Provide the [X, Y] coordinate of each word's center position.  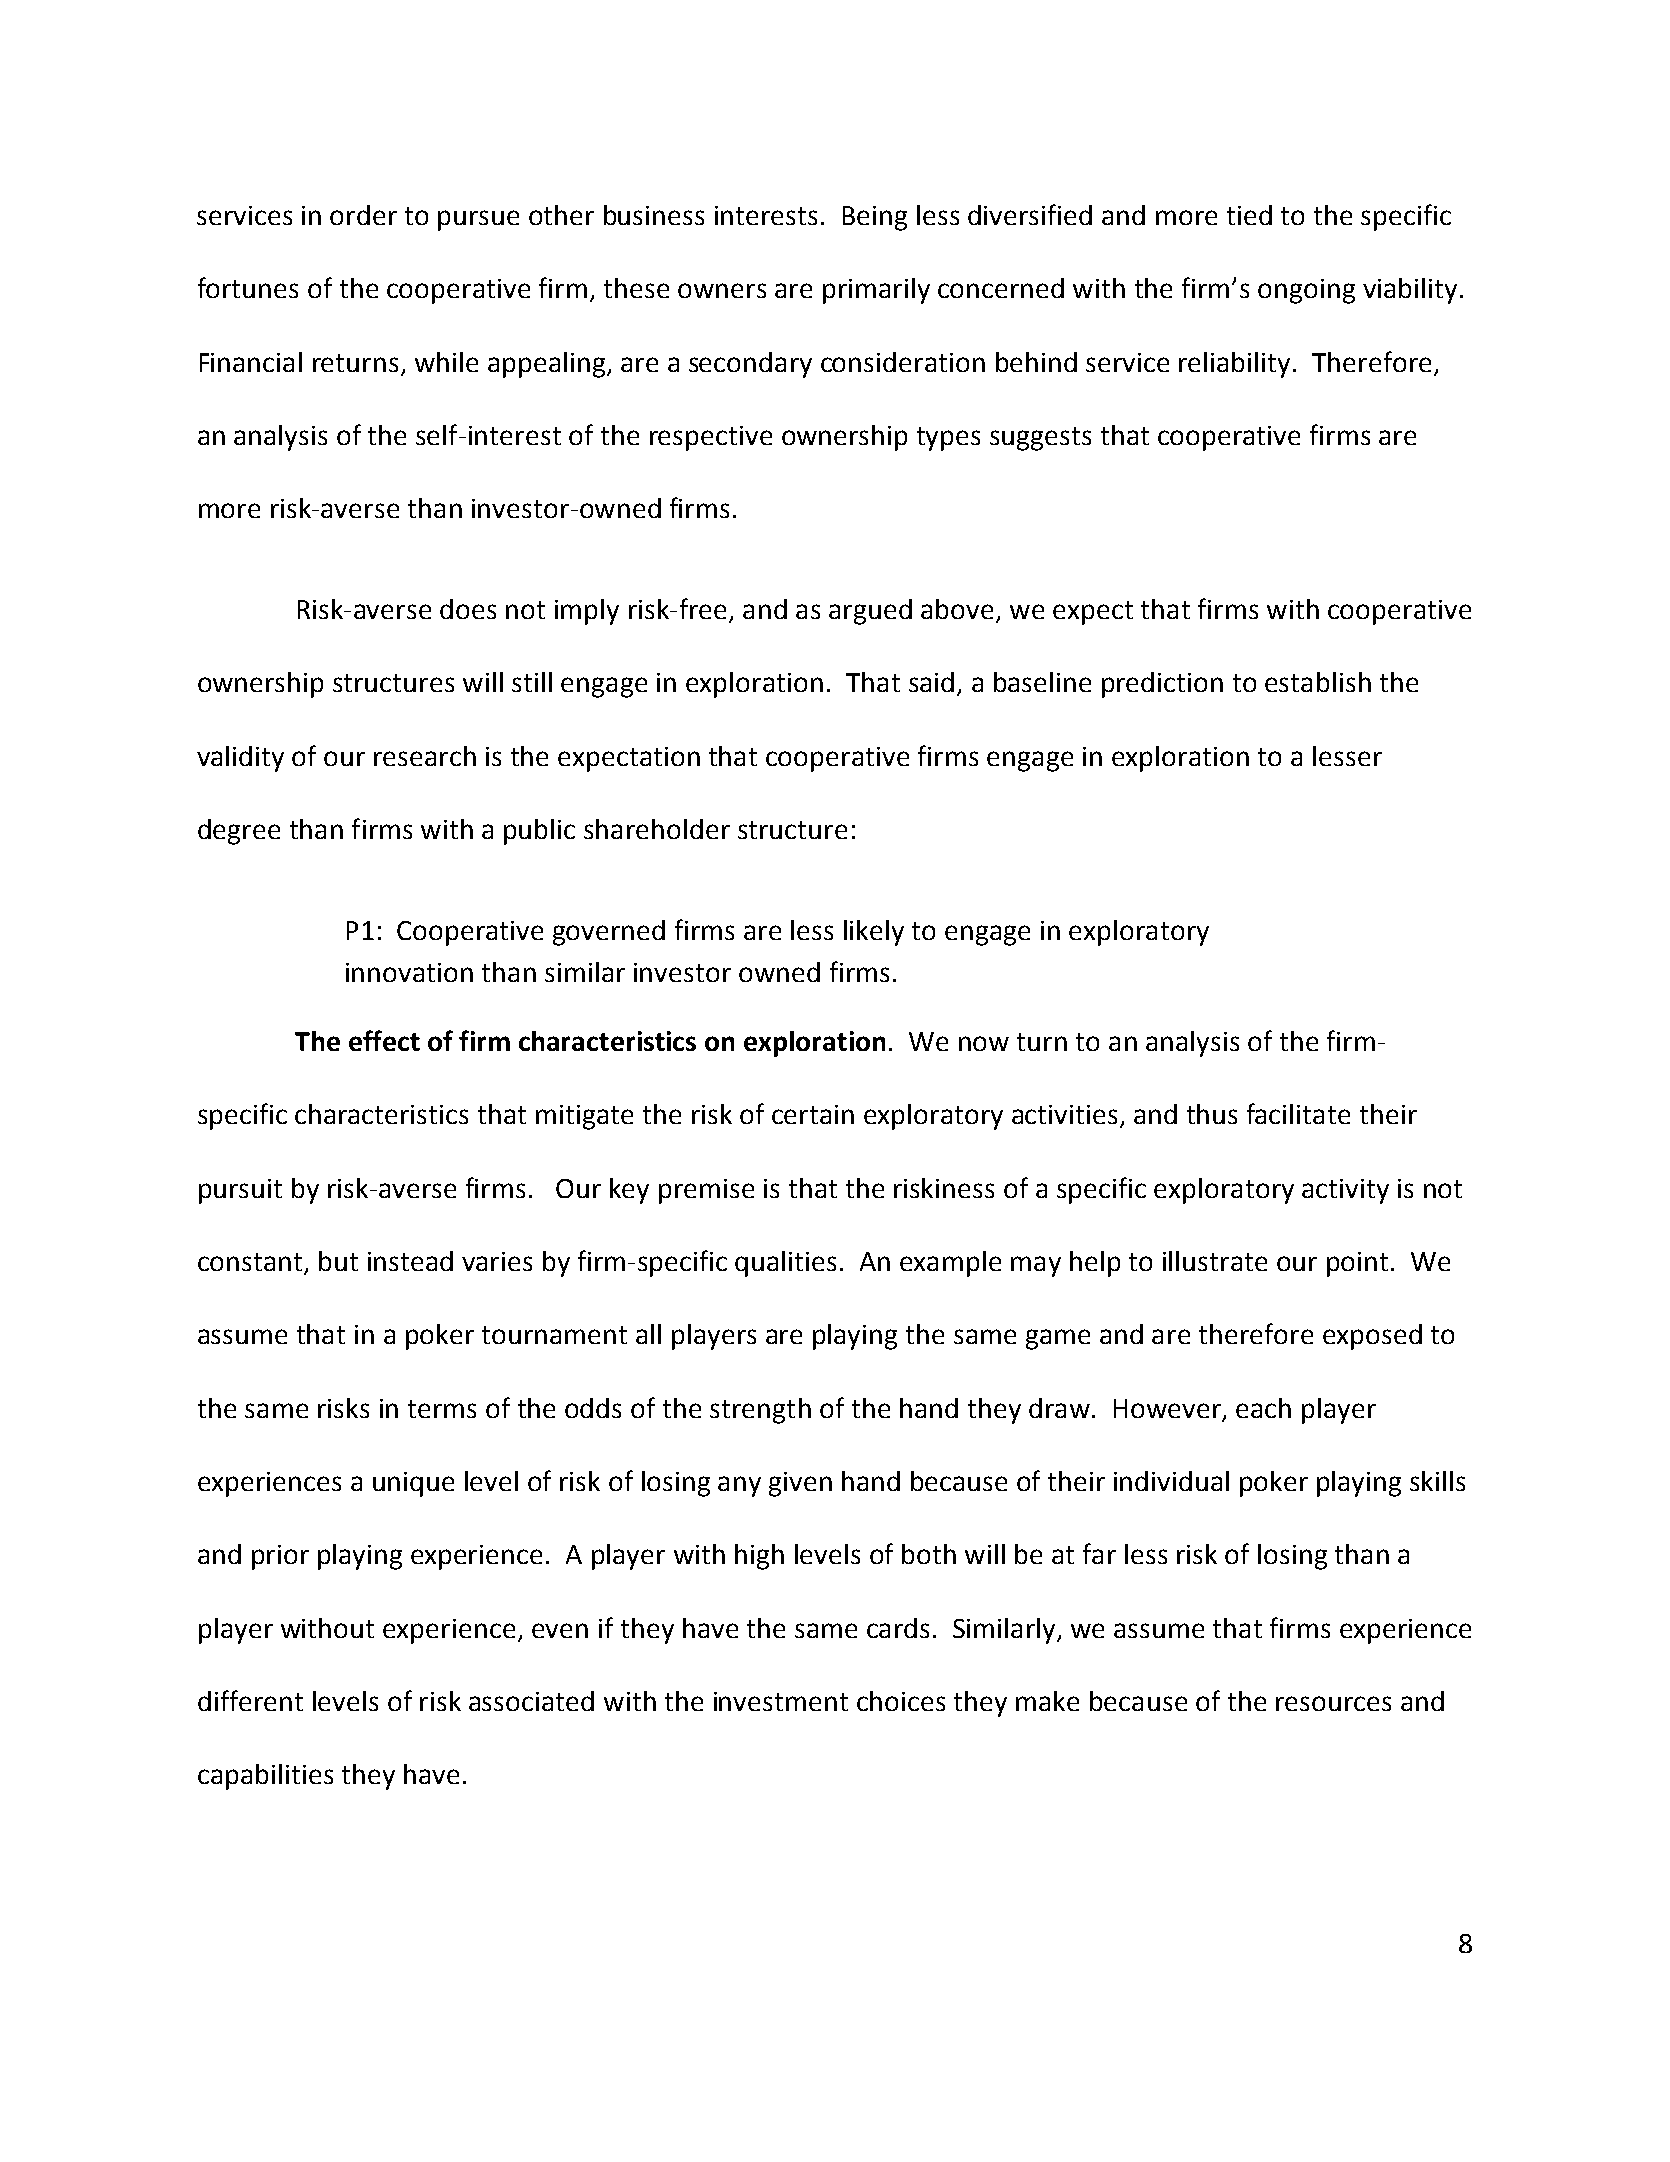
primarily [876, 291]
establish [1318, 682]
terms [442, 1409]
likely [874, 933]
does [468, 609]
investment [781, 1701]
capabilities [265, 1777]
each [1263, 1408]
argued [870, 612]
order [363, 215]
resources [1333, 1703]
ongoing [1306, 291]
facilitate [1298, 1113]
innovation [409, 972]
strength [760, 1411]
